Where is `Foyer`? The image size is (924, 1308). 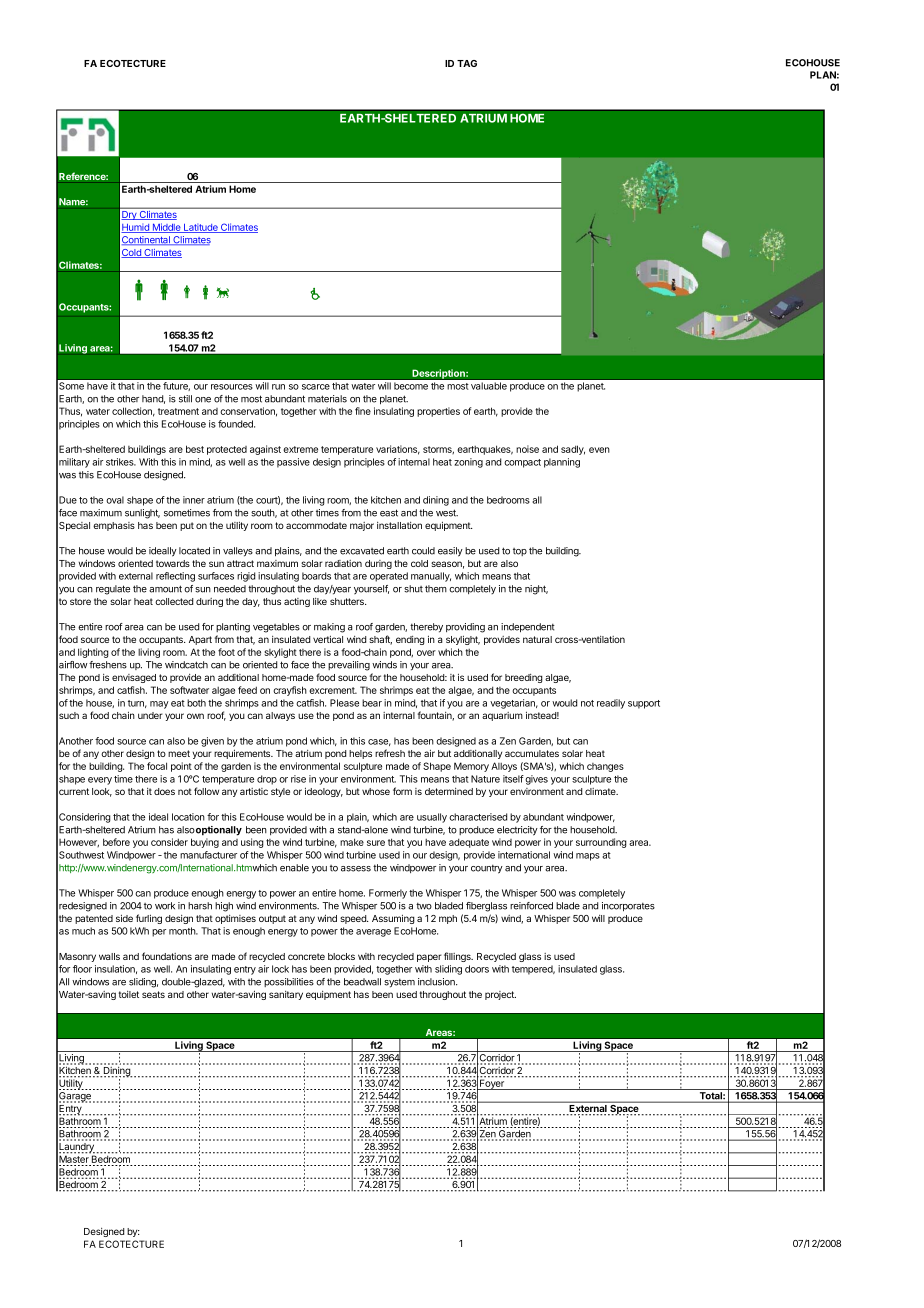
Foyer is located at coordinates (492, 1083).
